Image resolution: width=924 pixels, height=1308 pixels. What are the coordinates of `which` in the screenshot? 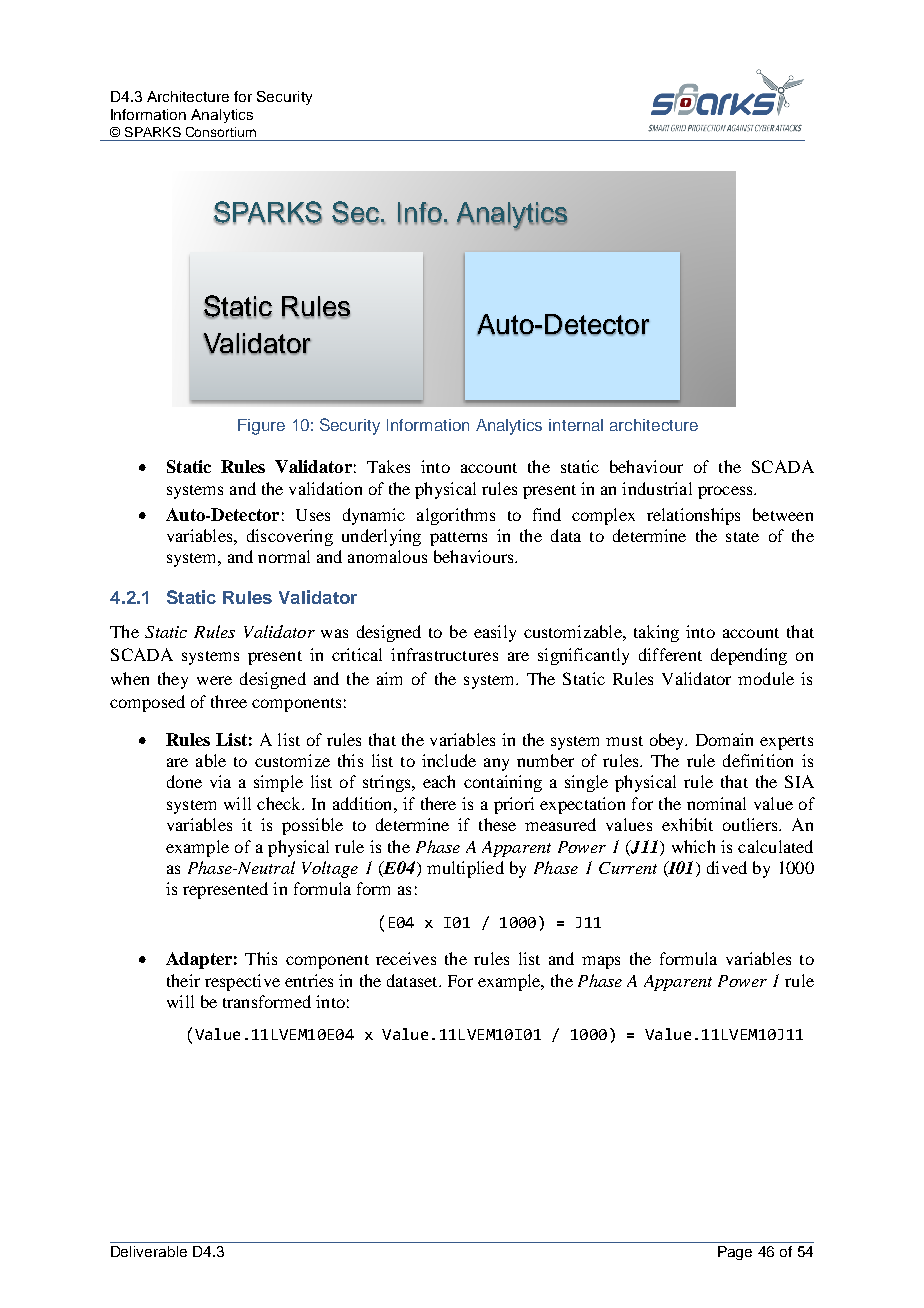 It's located at (693, 846).
